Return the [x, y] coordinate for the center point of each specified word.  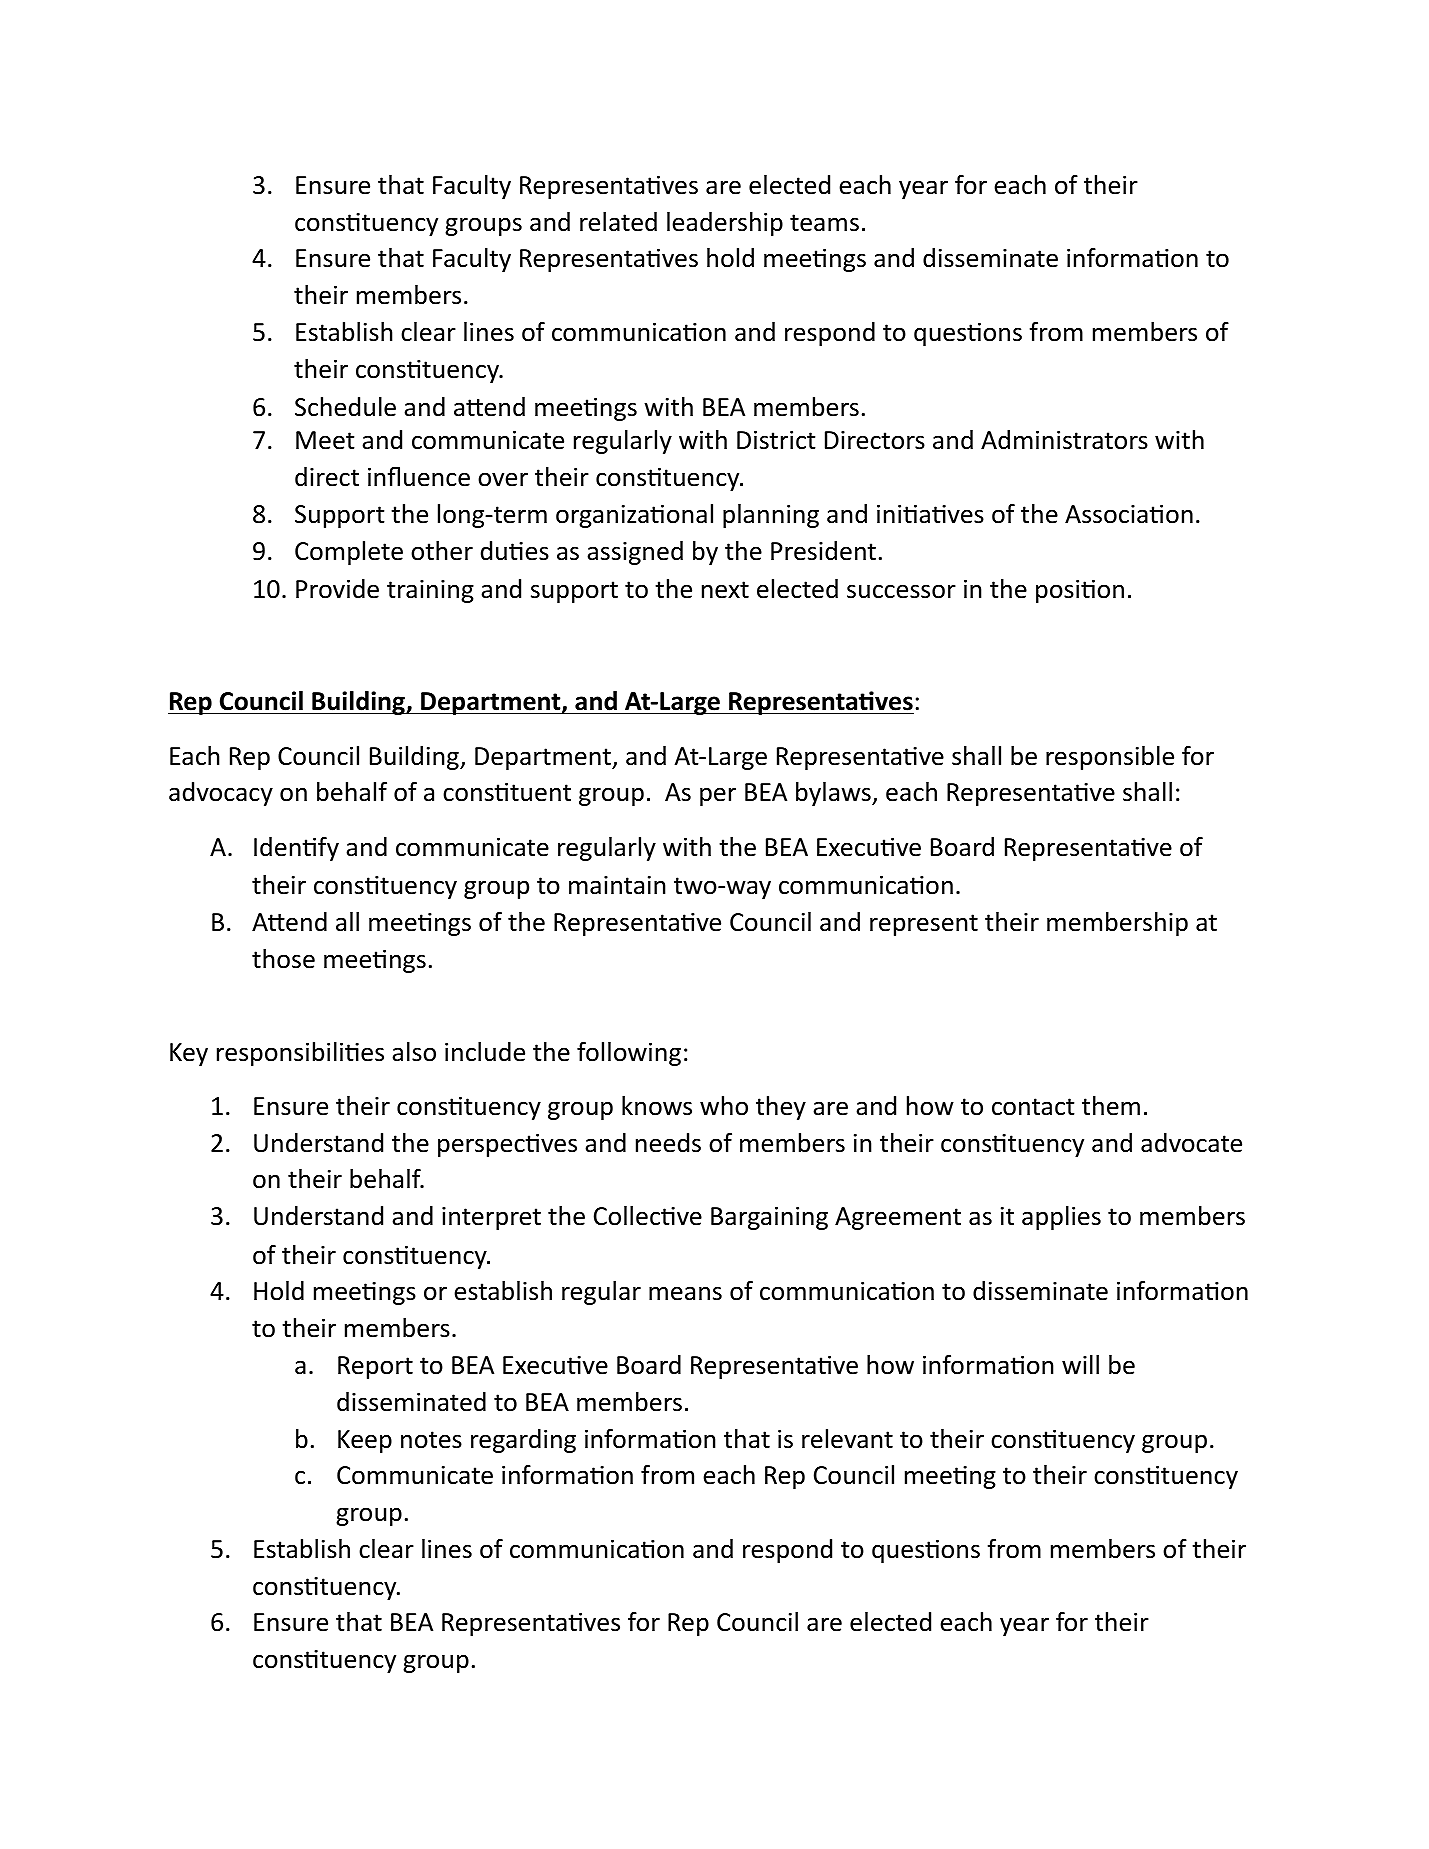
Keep [365, 1441]
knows [657, 1106]
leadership [725, 224]
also [414, 1052]
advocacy [221, 794]
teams [824, 223]
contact [1033, 1107]
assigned [635, 553]
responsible [1110, 758]
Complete [349, 553]
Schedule [345, 407]
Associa [1107, 514]
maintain [617, 885]
